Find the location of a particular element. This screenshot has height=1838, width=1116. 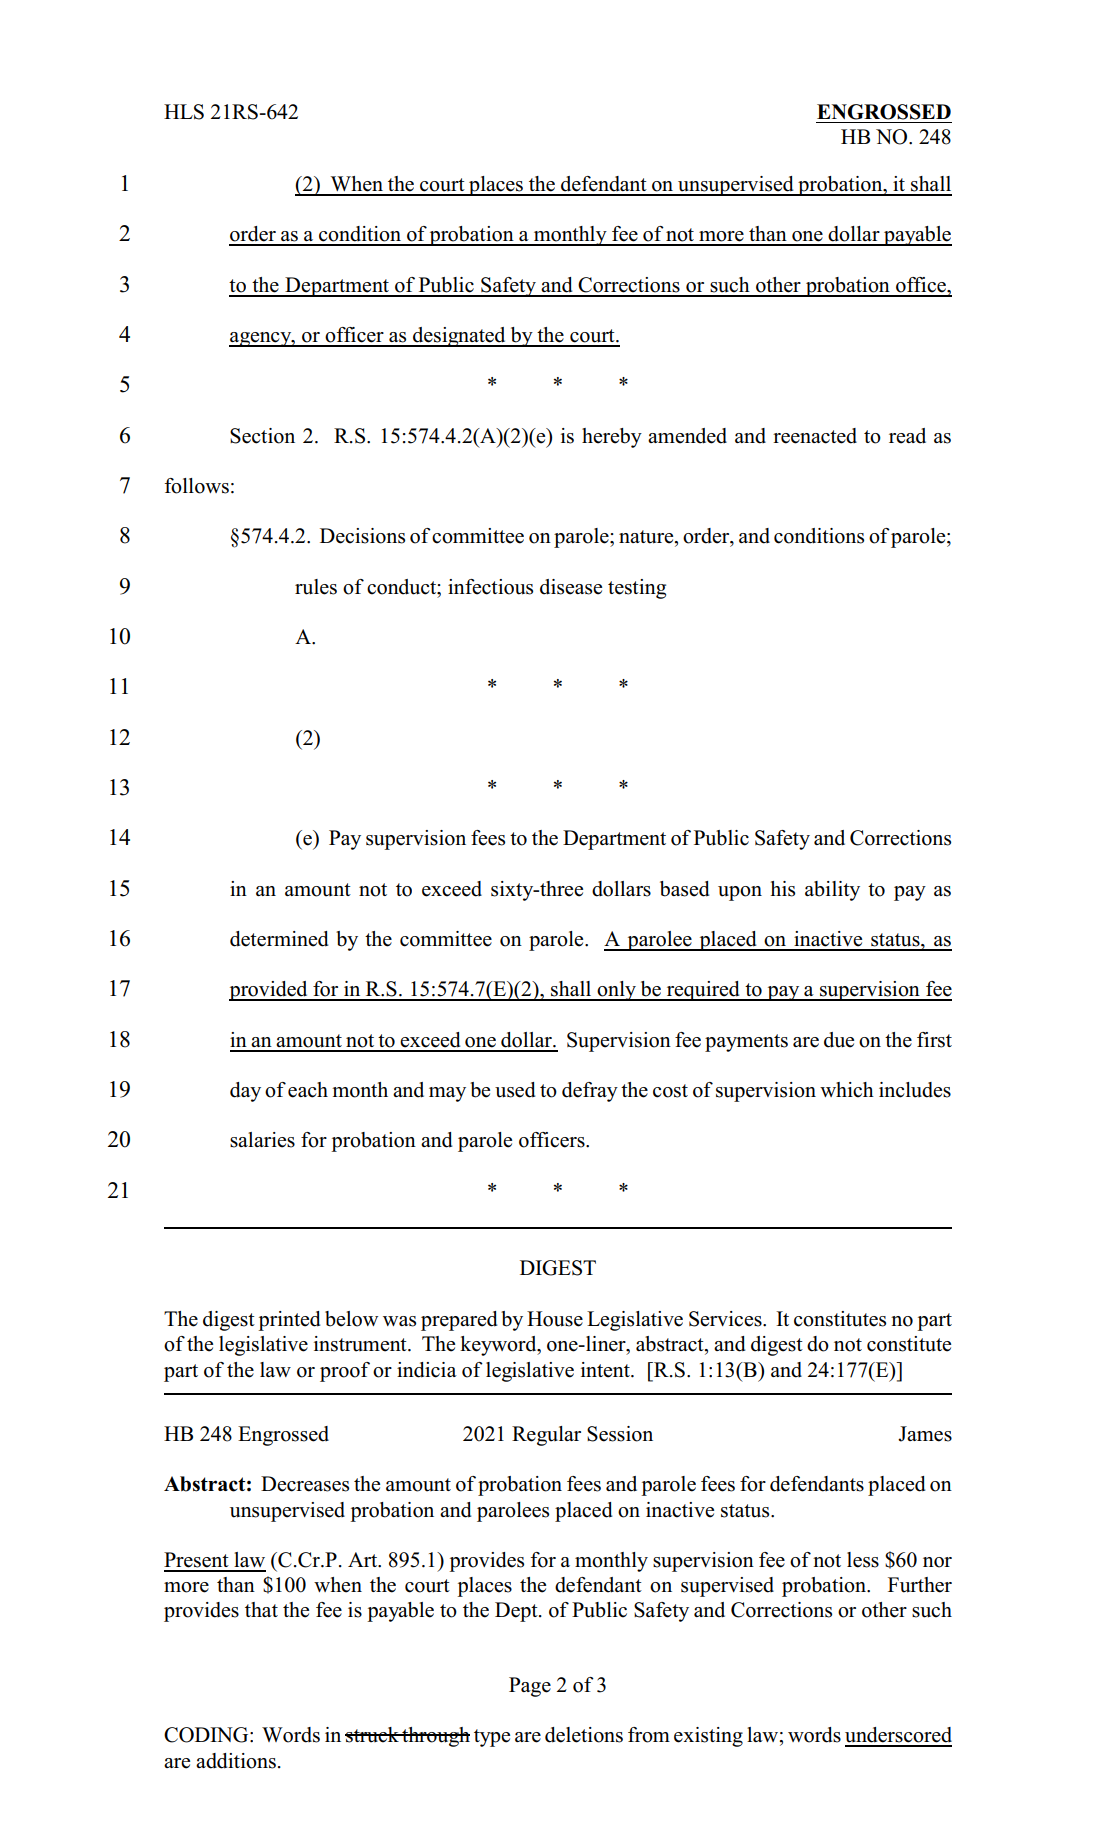

which is located at coordinates (847, 1090).
